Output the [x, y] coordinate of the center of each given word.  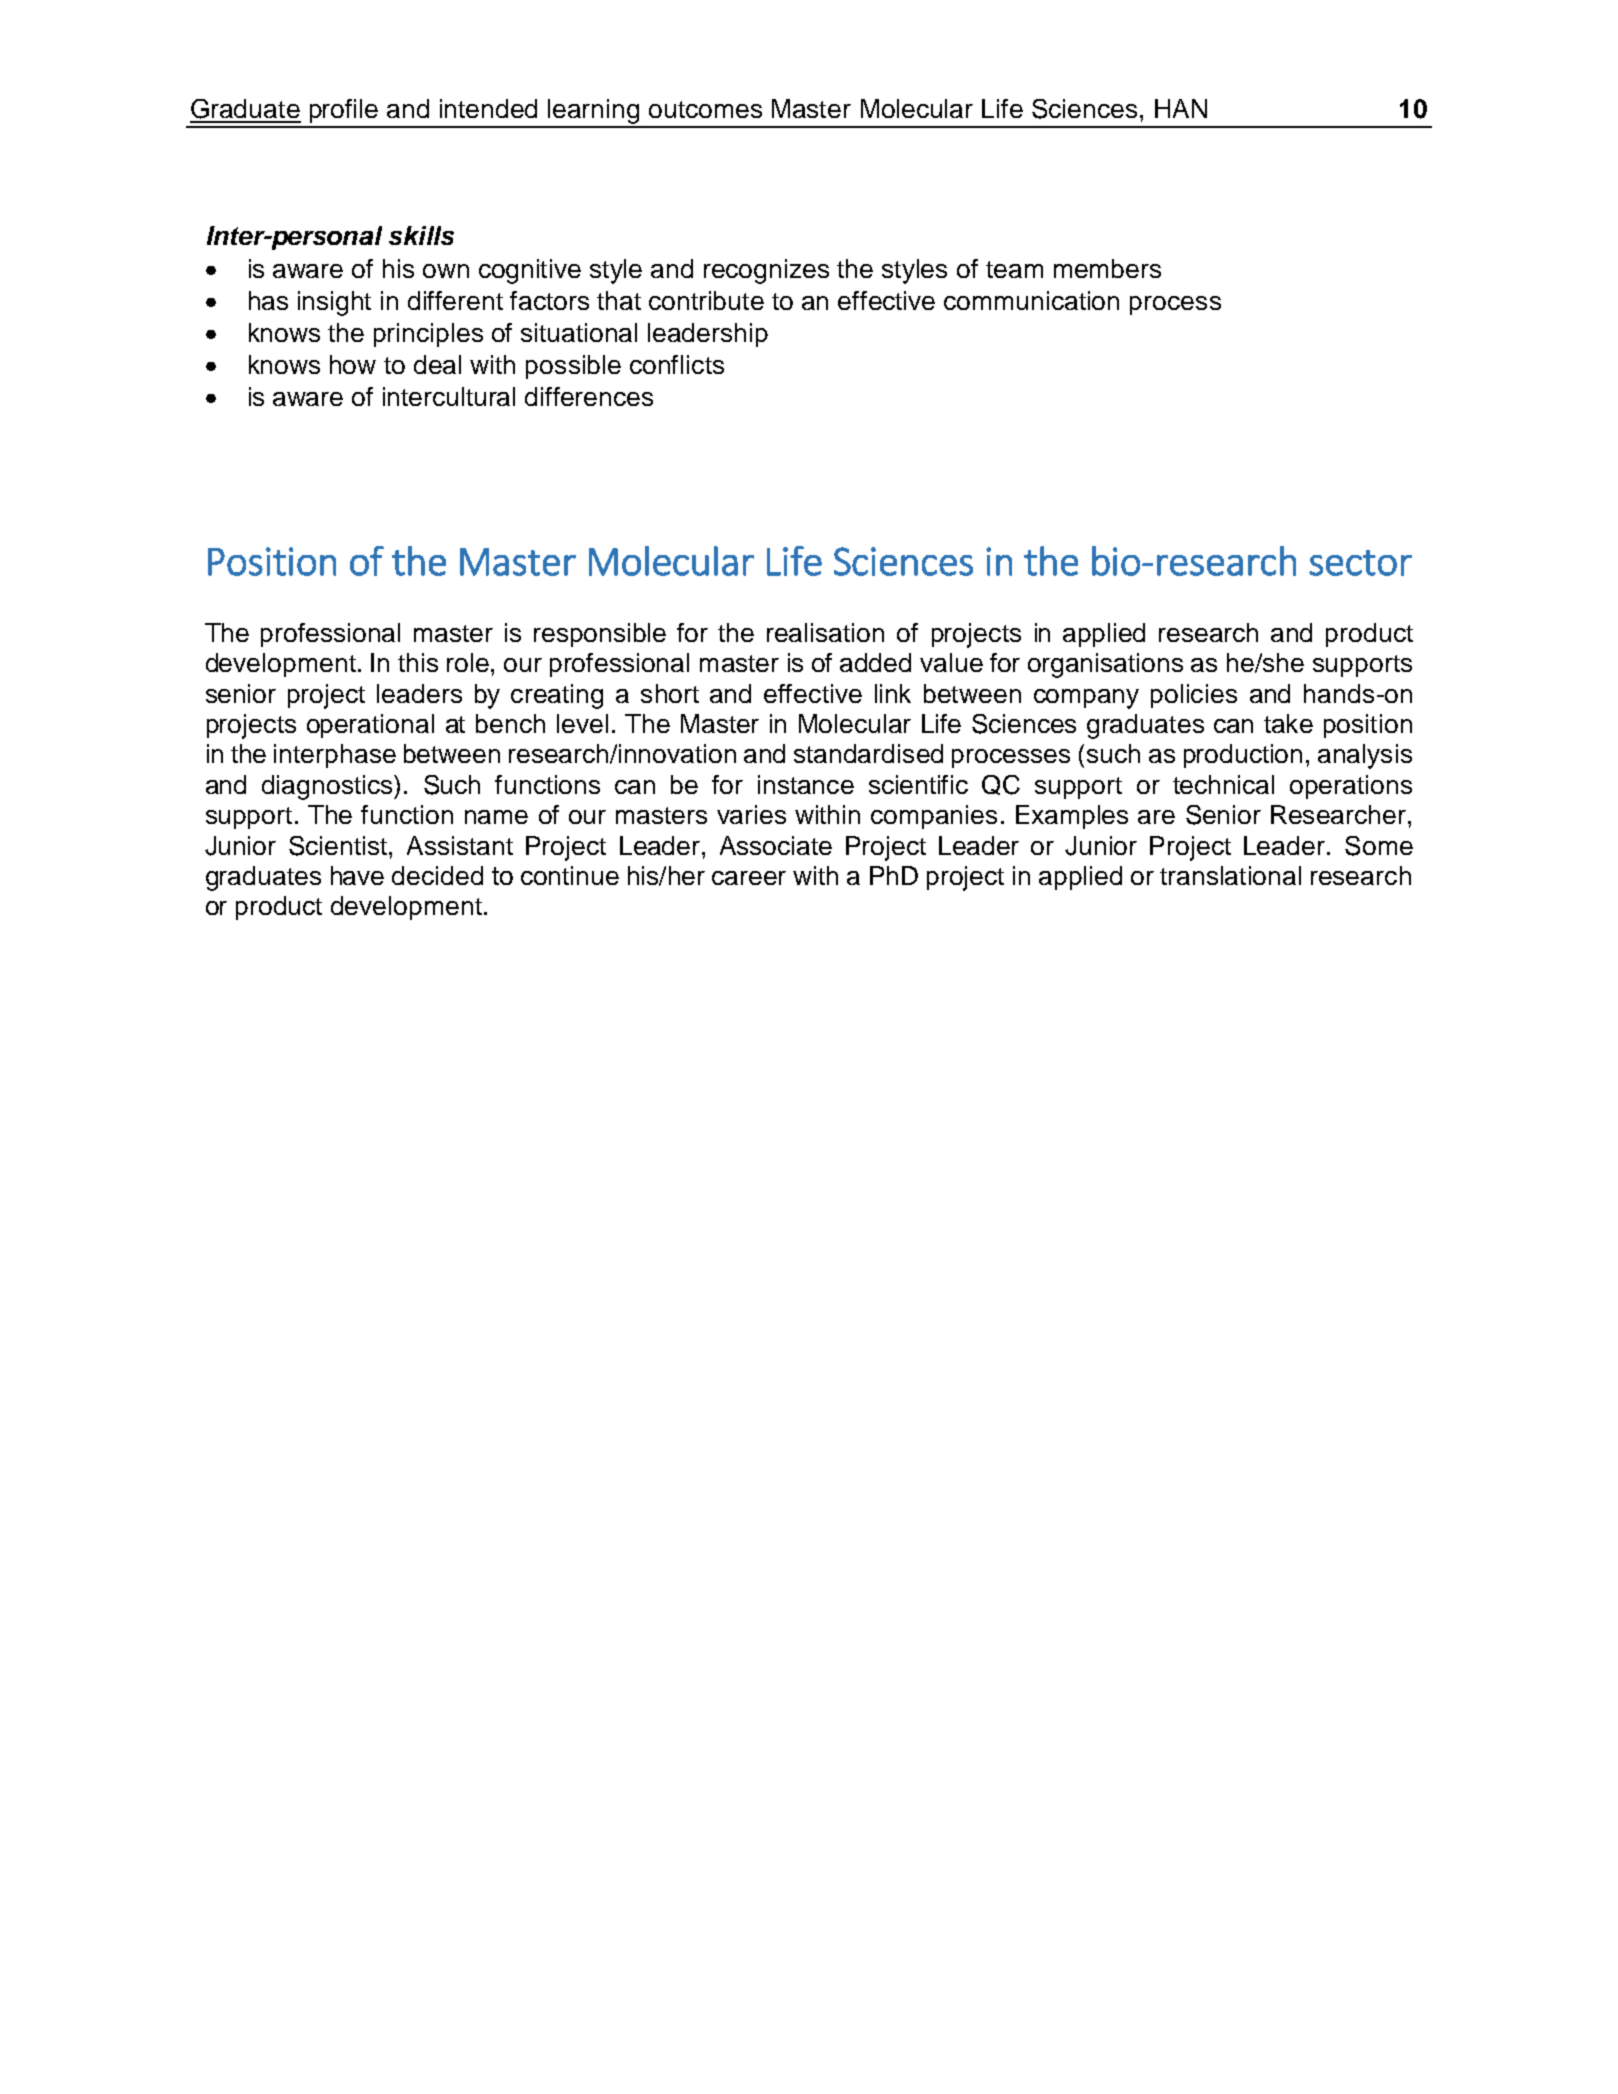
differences [589, 396]
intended [488, 108]
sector [1360, 563]
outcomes [705, 109]
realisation [825, 632]
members [1107, 268]
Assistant [460, 845]
